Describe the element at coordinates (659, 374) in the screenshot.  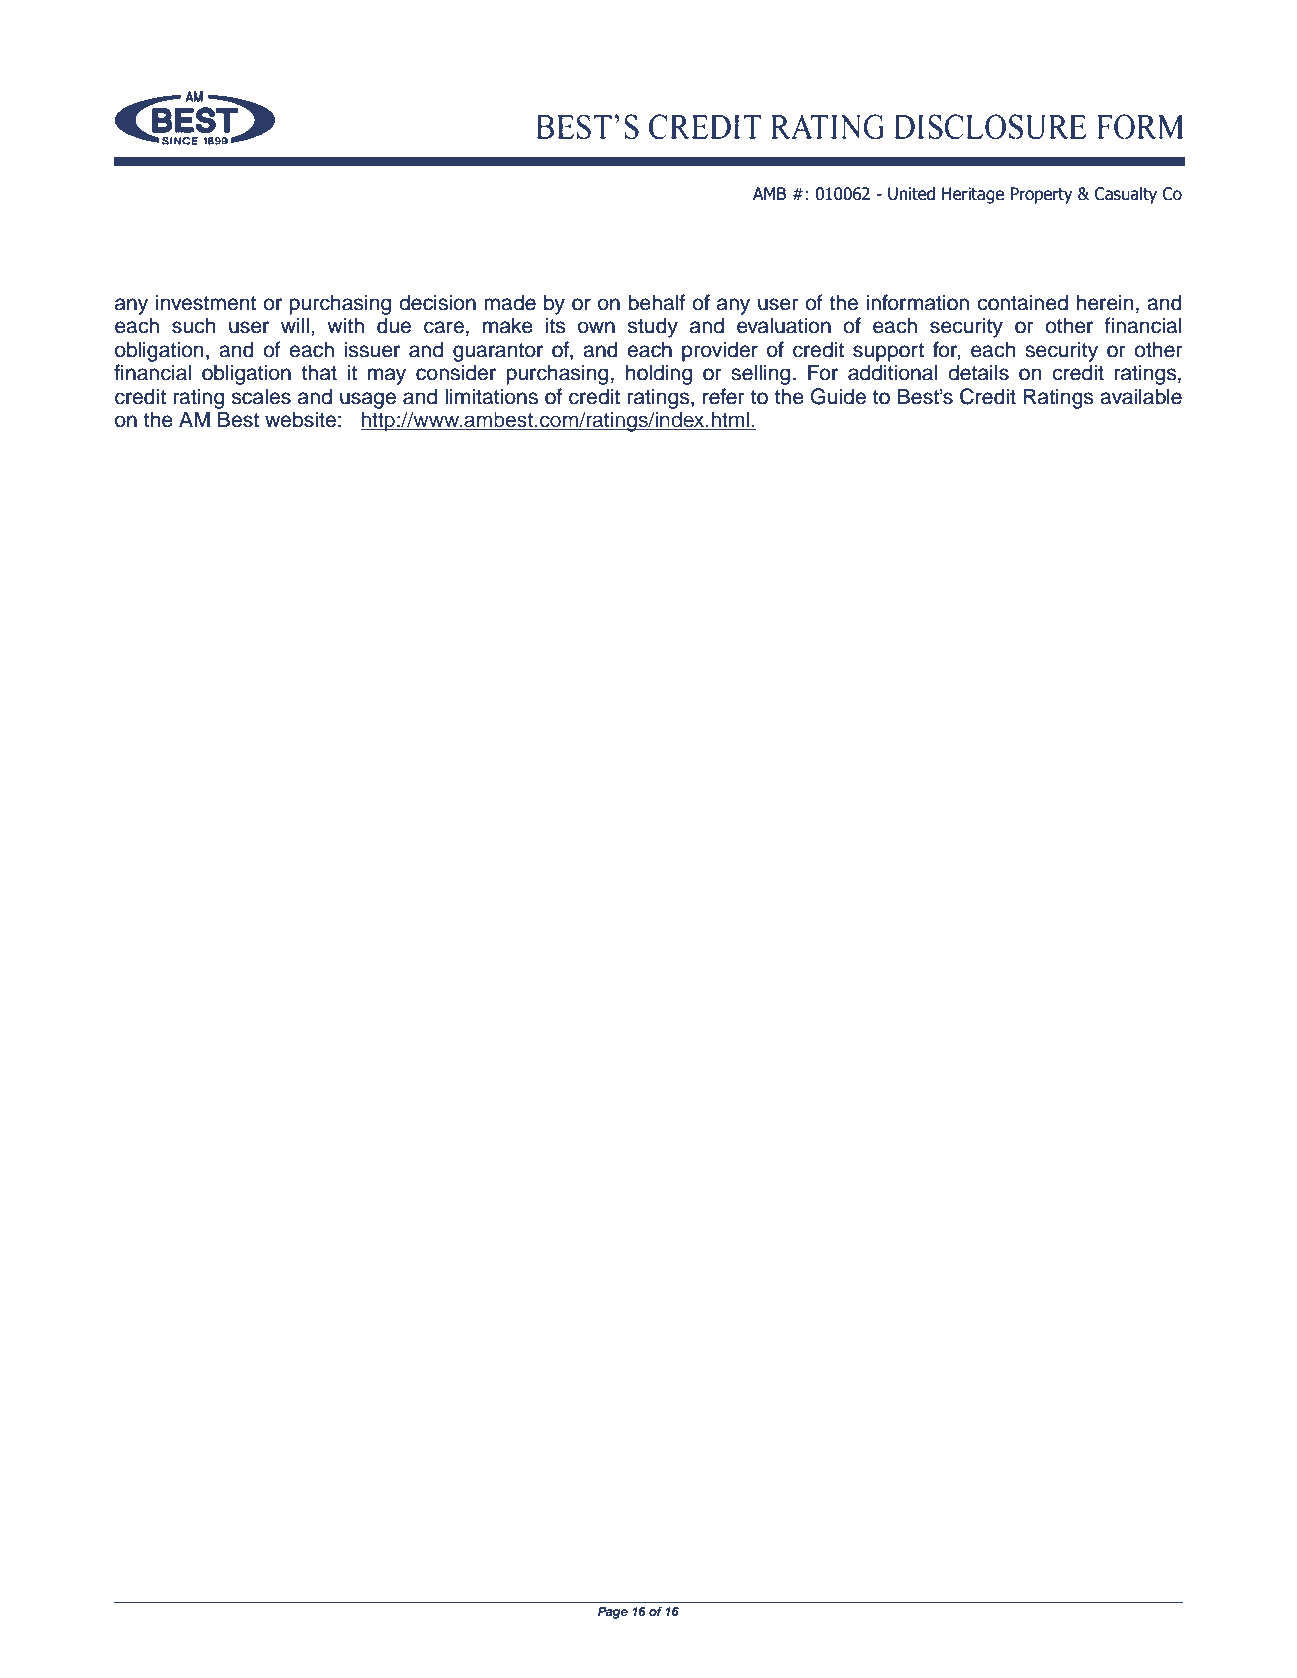
I see `holding` at that location.
